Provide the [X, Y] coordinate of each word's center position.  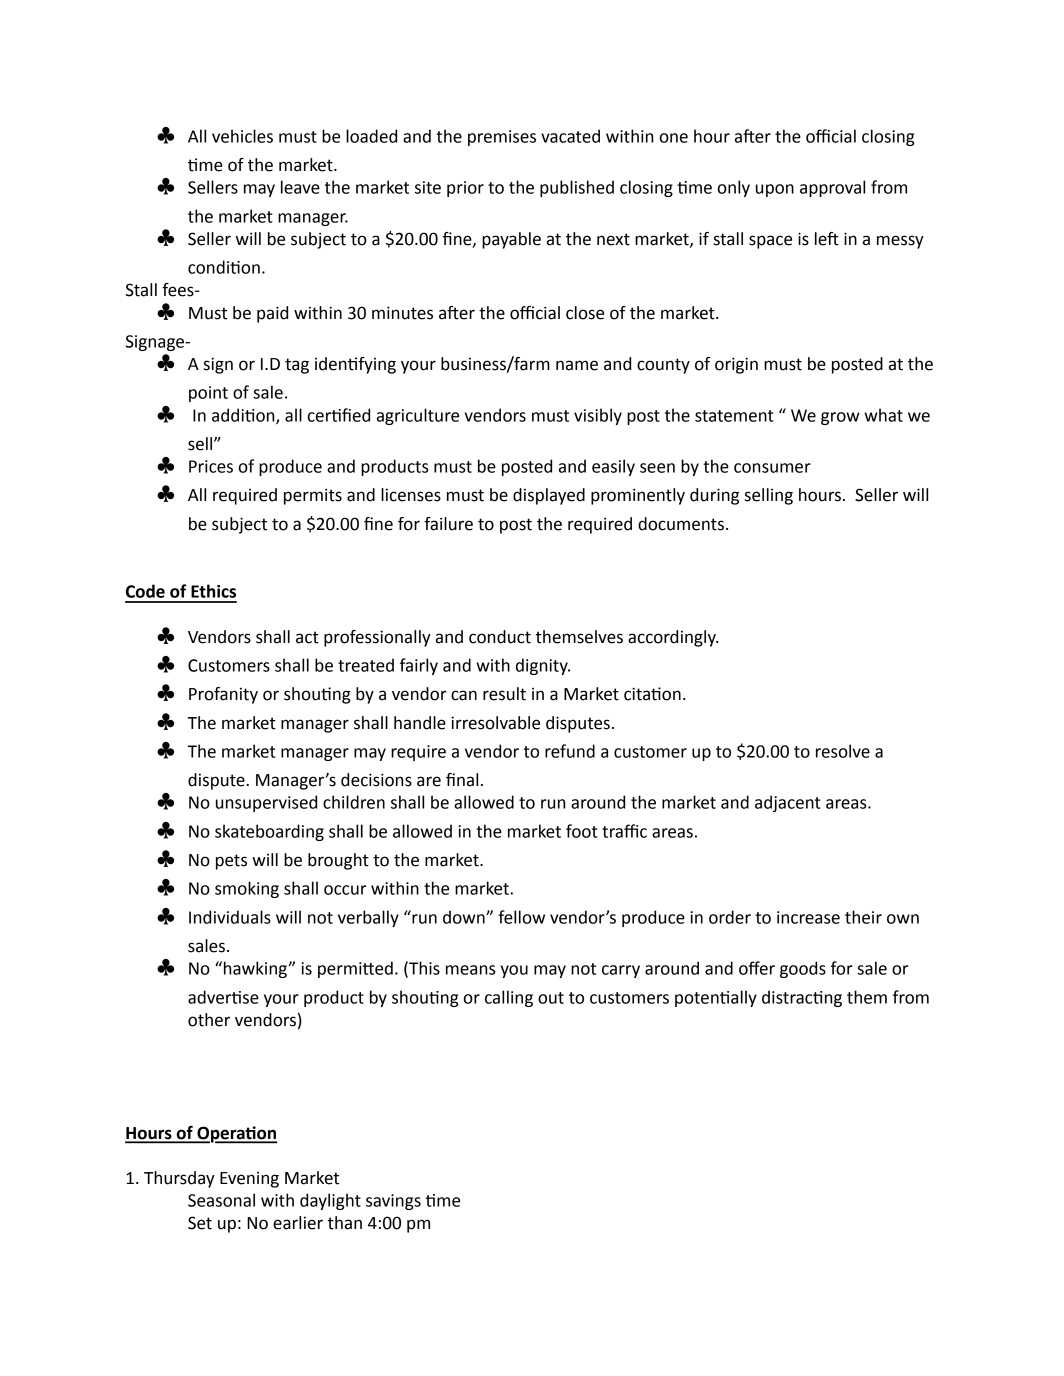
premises [502, 138]
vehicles [242, 136]
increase [808, 917]
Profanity [223, 695]
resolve [843, 751]
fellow [521, 917]
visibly [598, 416]
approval [832, 188]
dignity [543, 666]
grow [840, 418]
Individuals [230, 917]
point [208, 394]
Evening [249, 1180]
